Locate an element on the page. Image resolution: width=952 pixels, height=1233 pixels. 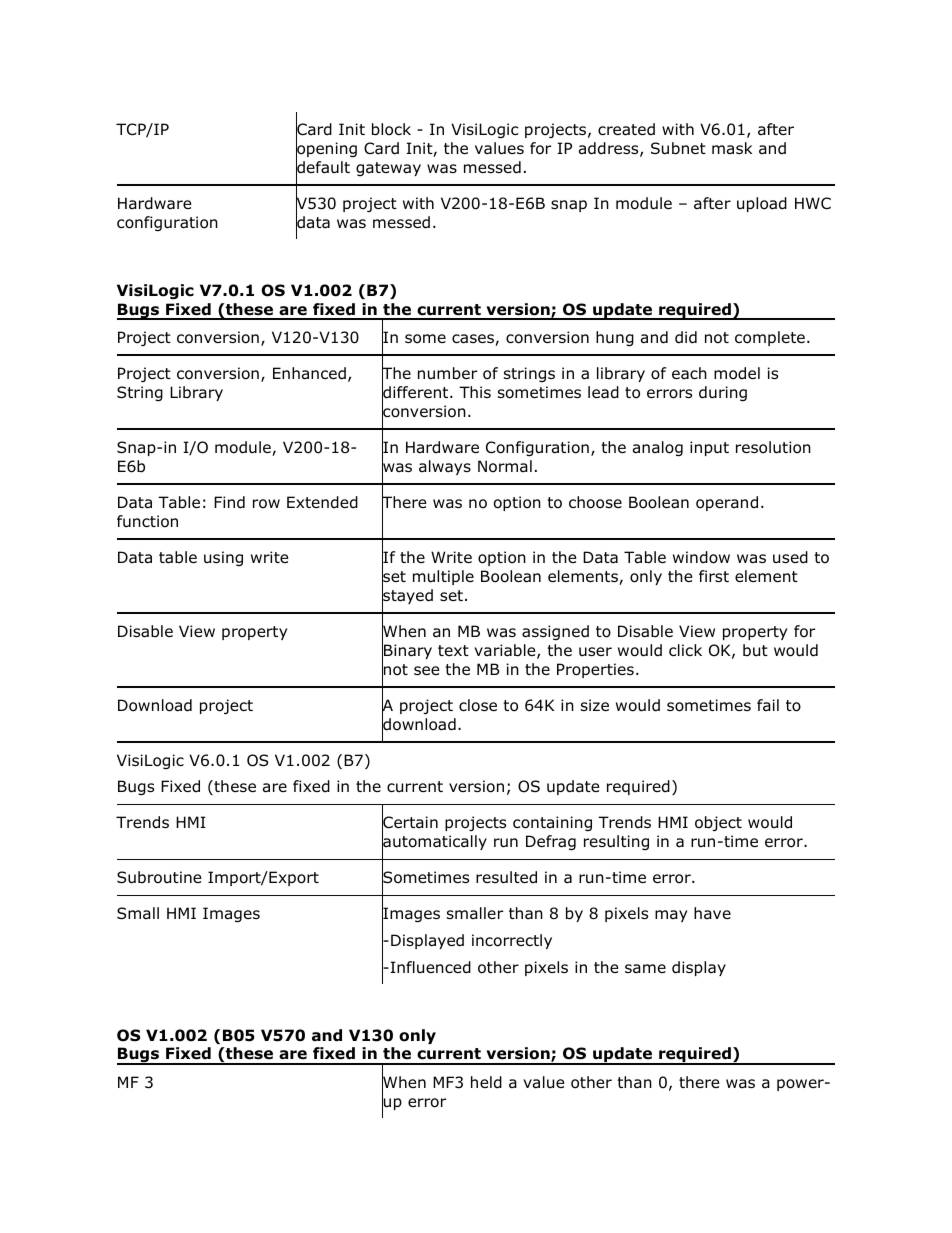
using is located at coordinates (223, 558).
